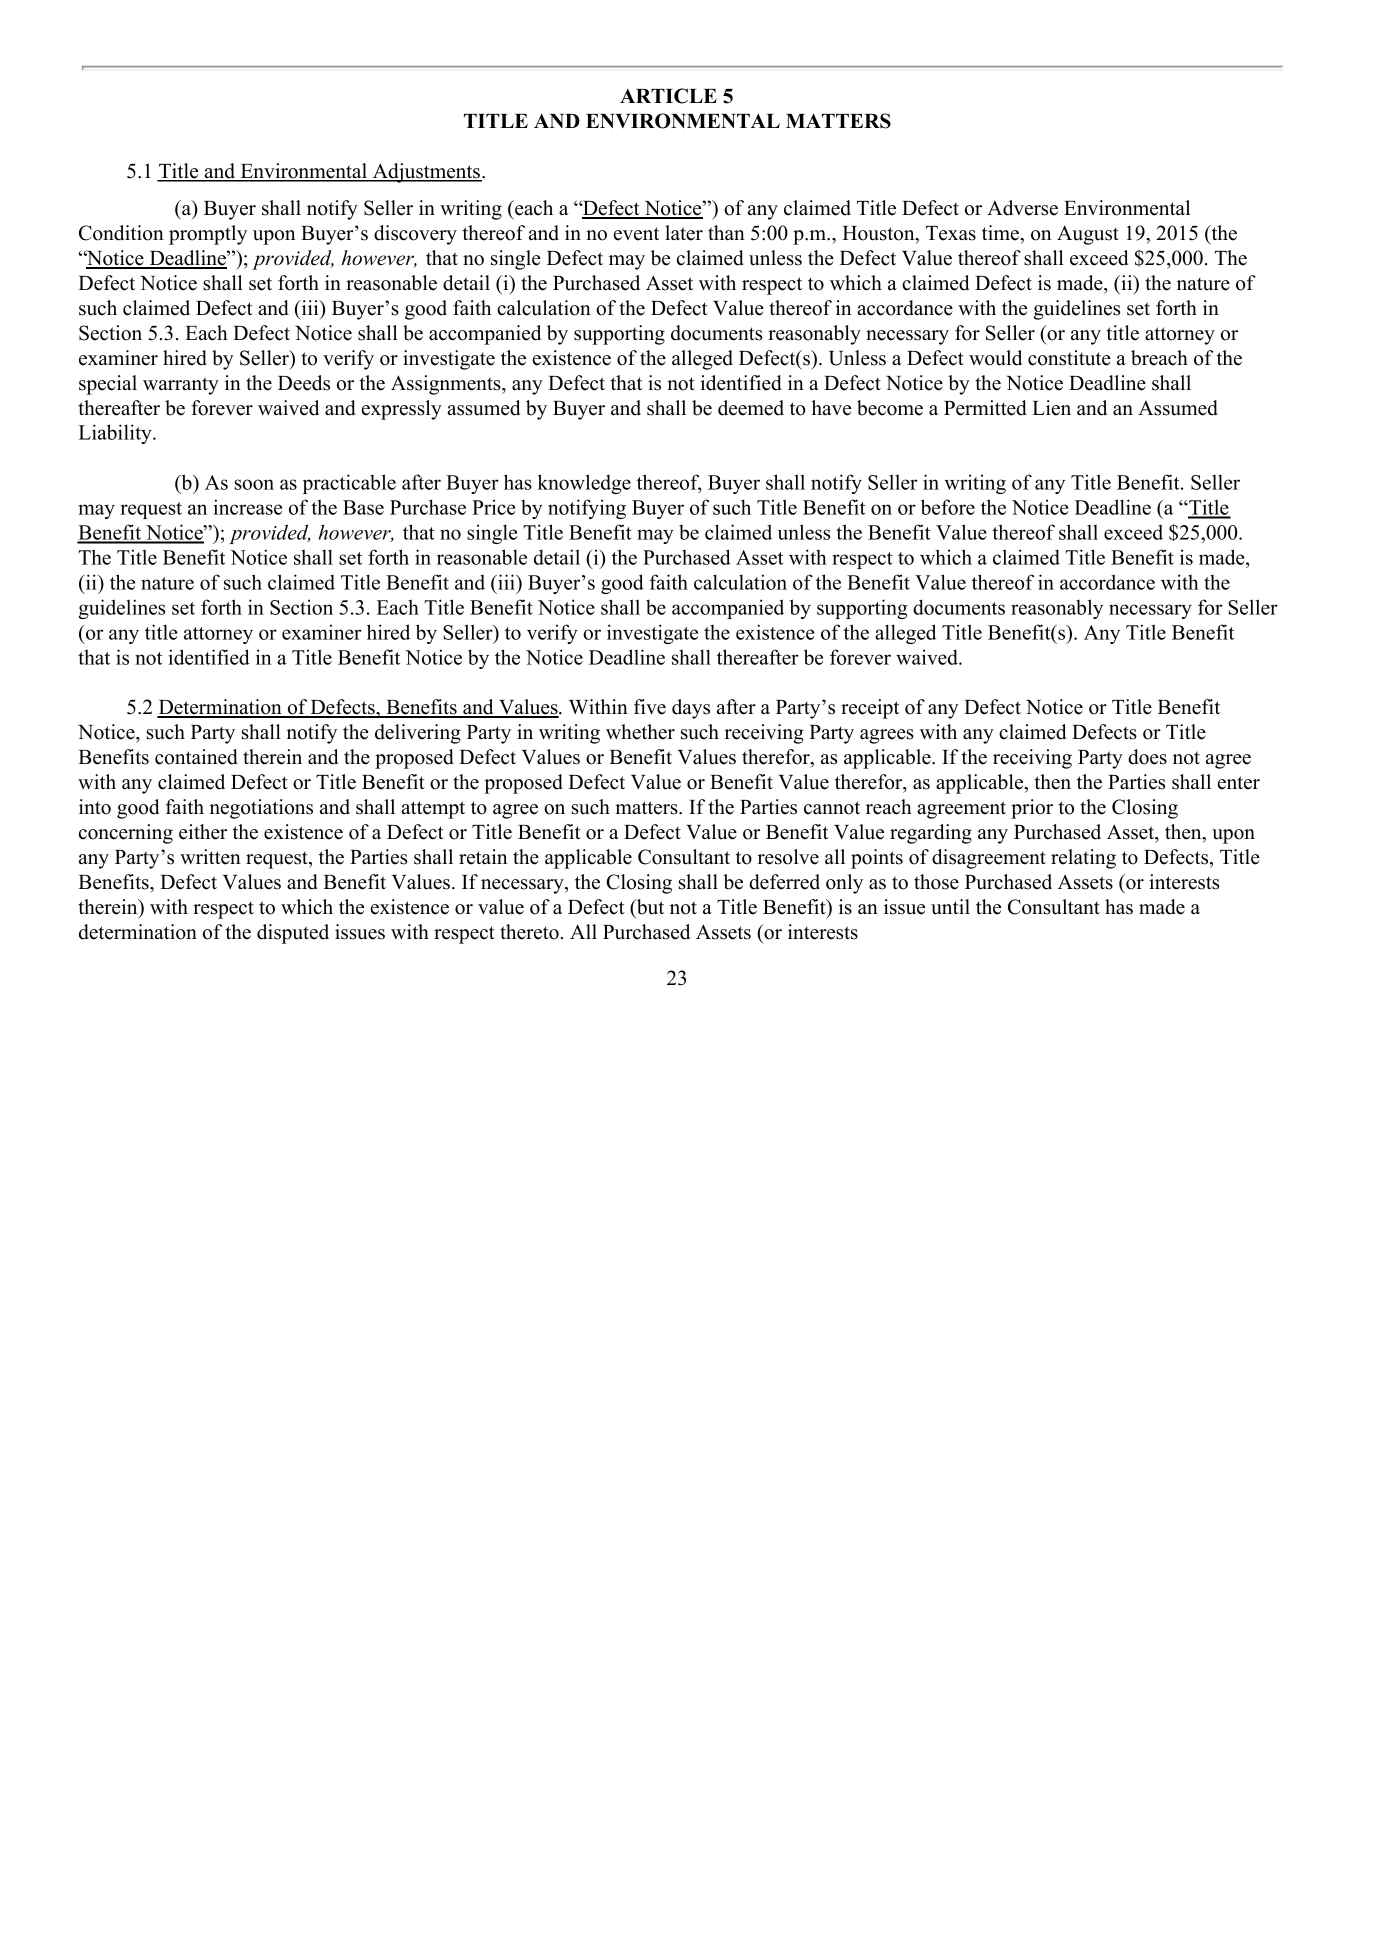  Describe the element at coordinates (649, 908) in the screenshot. I see `but` at that location.
